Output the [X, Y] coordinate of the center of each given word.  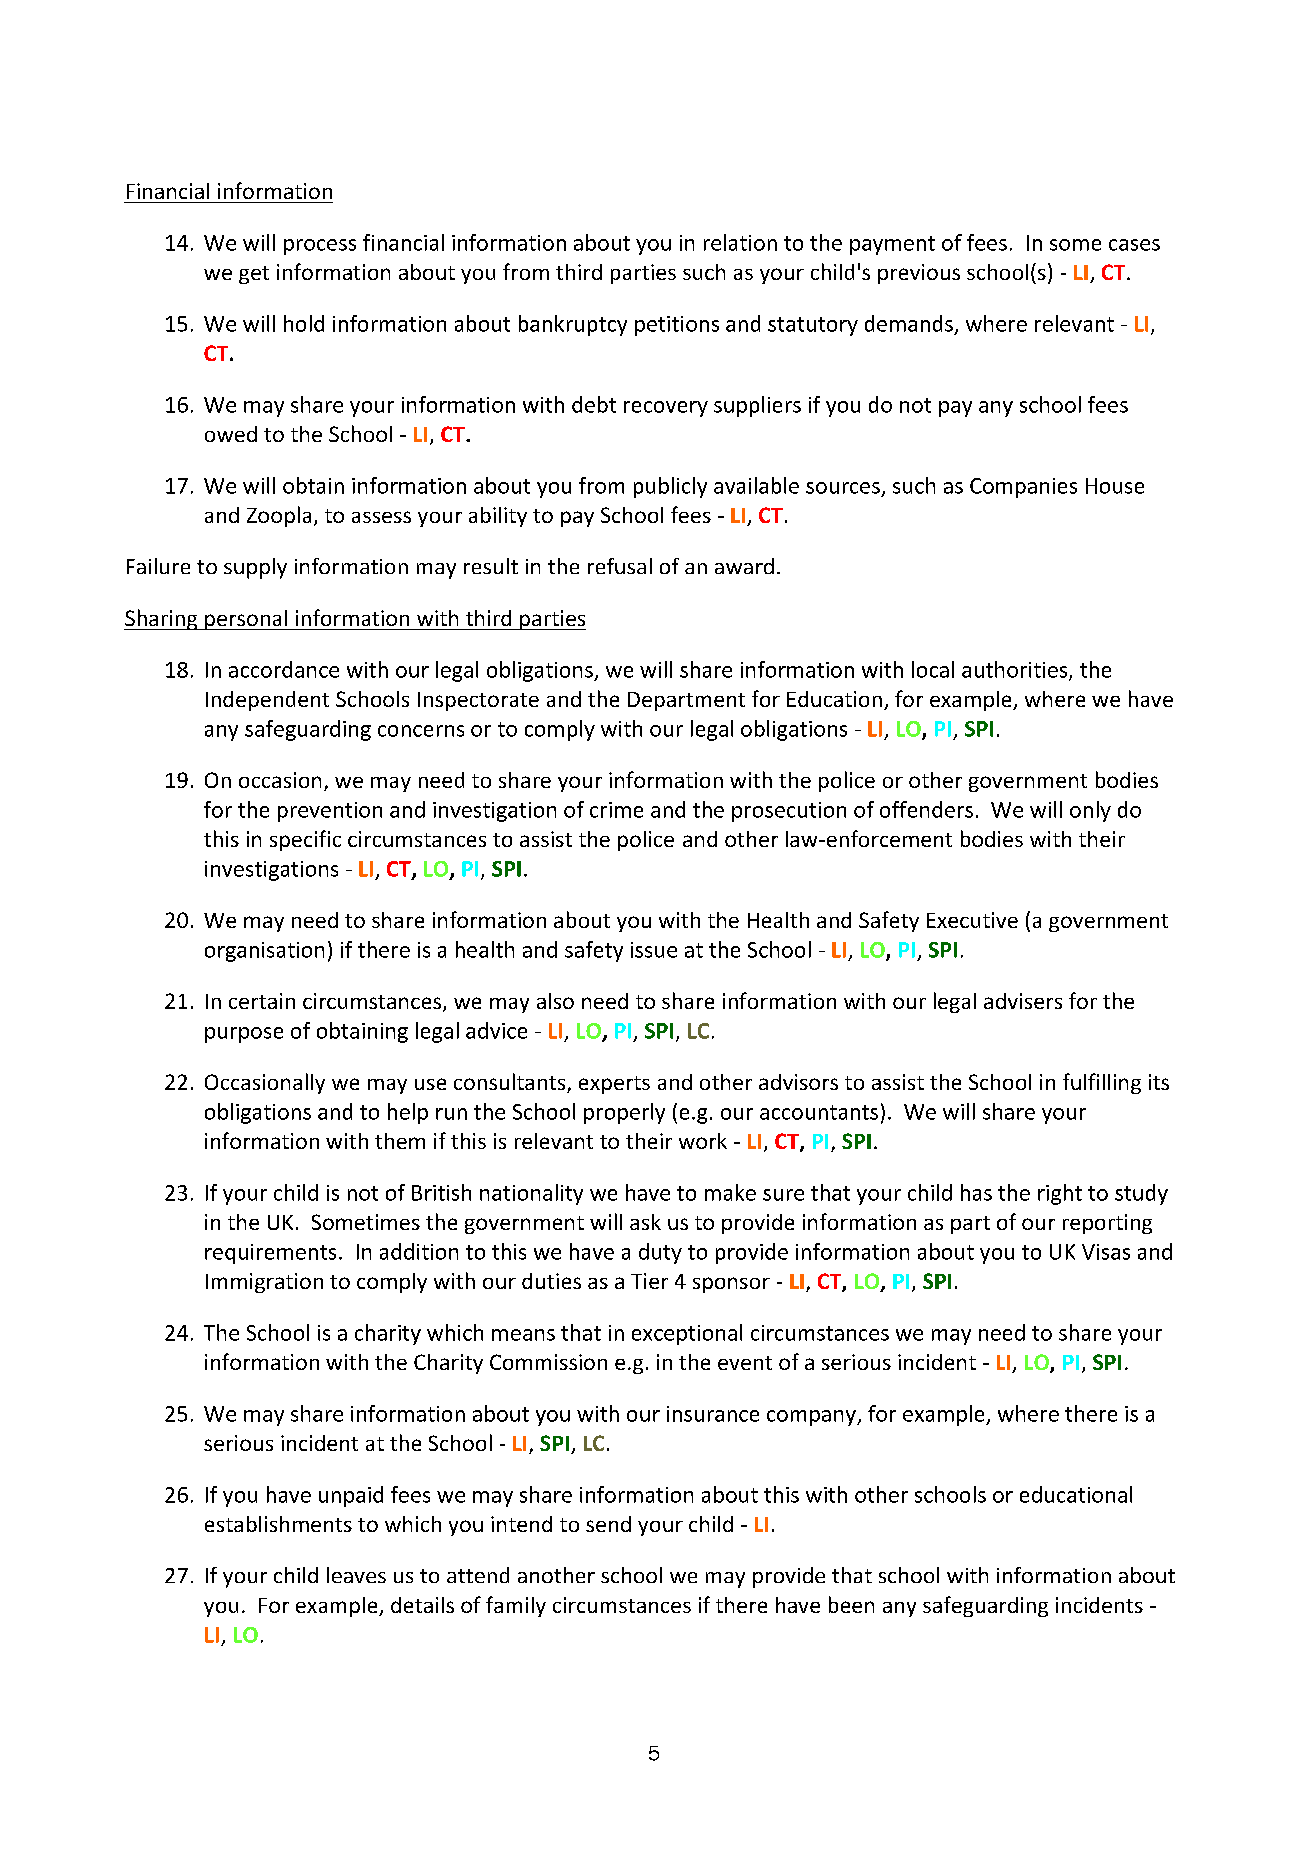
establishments [278, 1524]
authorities [1016, 670]
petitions [677, 326]
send [608, 1524]
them [400, 1141]
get [254, 275]
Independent [267, 701]
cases [1134, 245]
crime [616, 810]
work [703, 1141]
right [1060, 1194]
